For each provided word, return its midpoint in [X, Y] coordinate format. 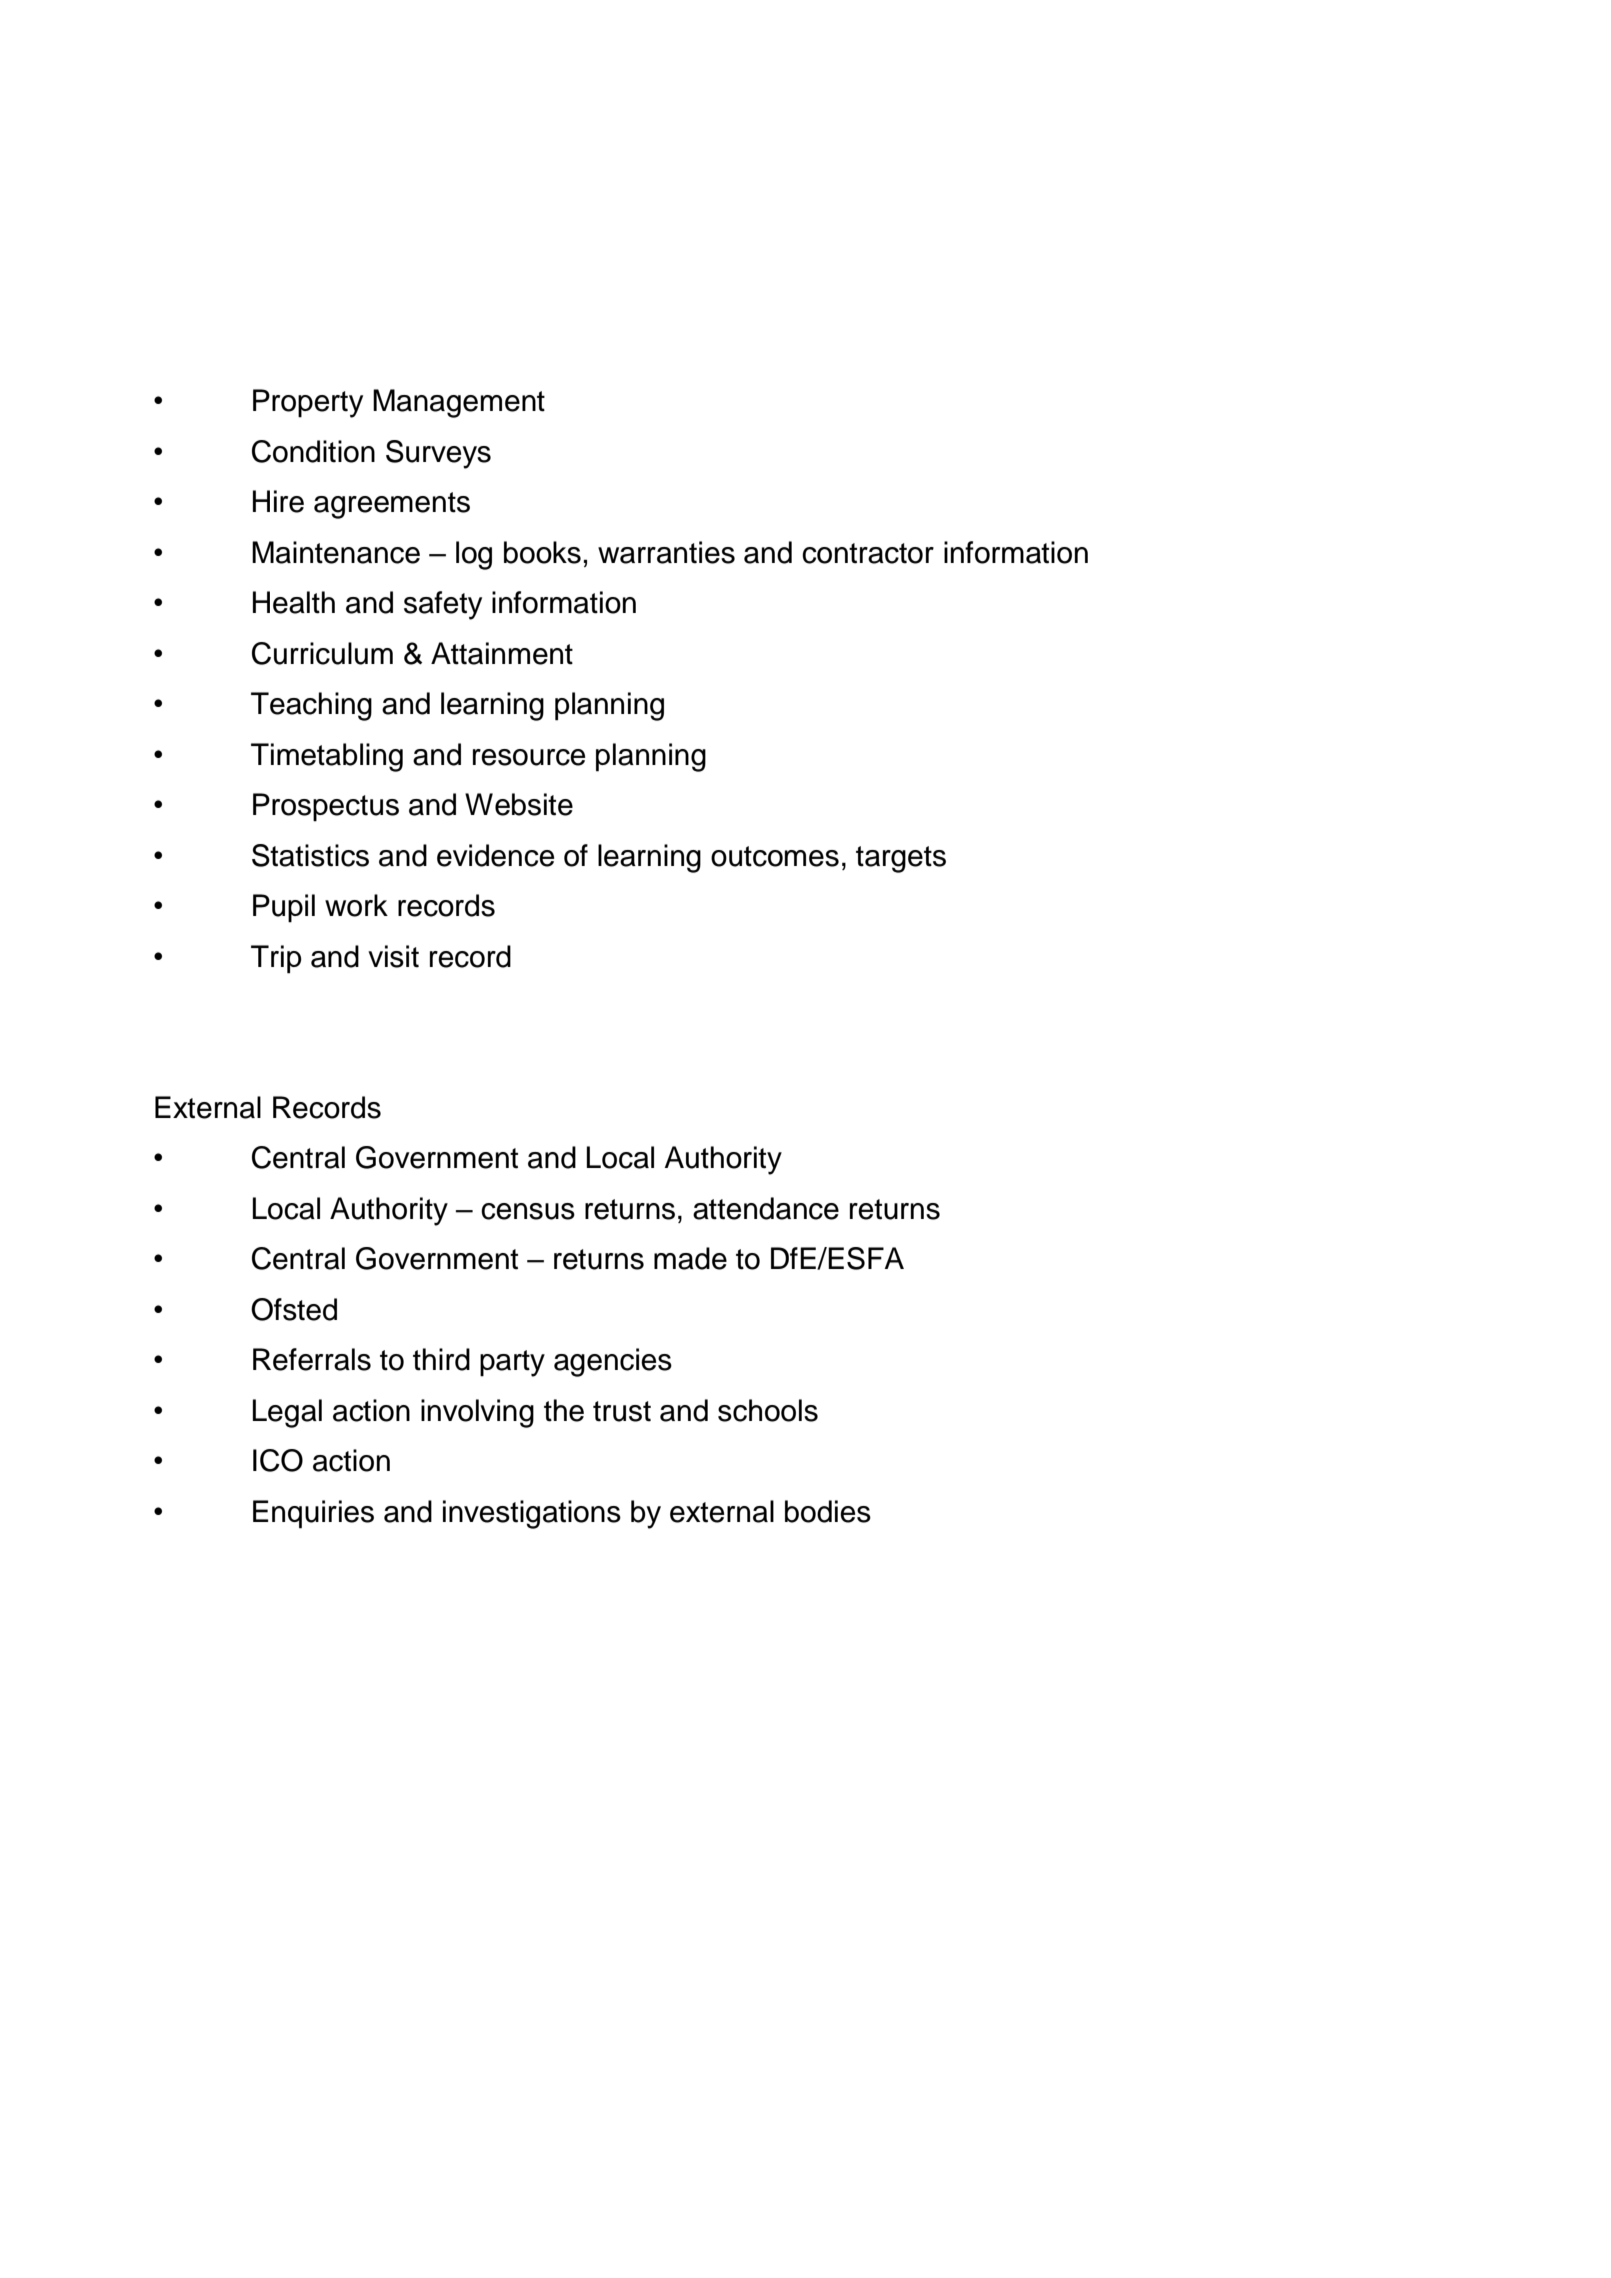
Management [459, 403]
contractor [868, 553]
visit [393, 956]
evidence [495, 855]
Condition [313, 451]
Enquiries [313, 1514]
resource [529, 757]
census [528, 1211]
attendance [766, 1208]
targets [901, 859]
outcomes [775, 856]
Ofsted [294, 1309]
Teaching [311, 706]
